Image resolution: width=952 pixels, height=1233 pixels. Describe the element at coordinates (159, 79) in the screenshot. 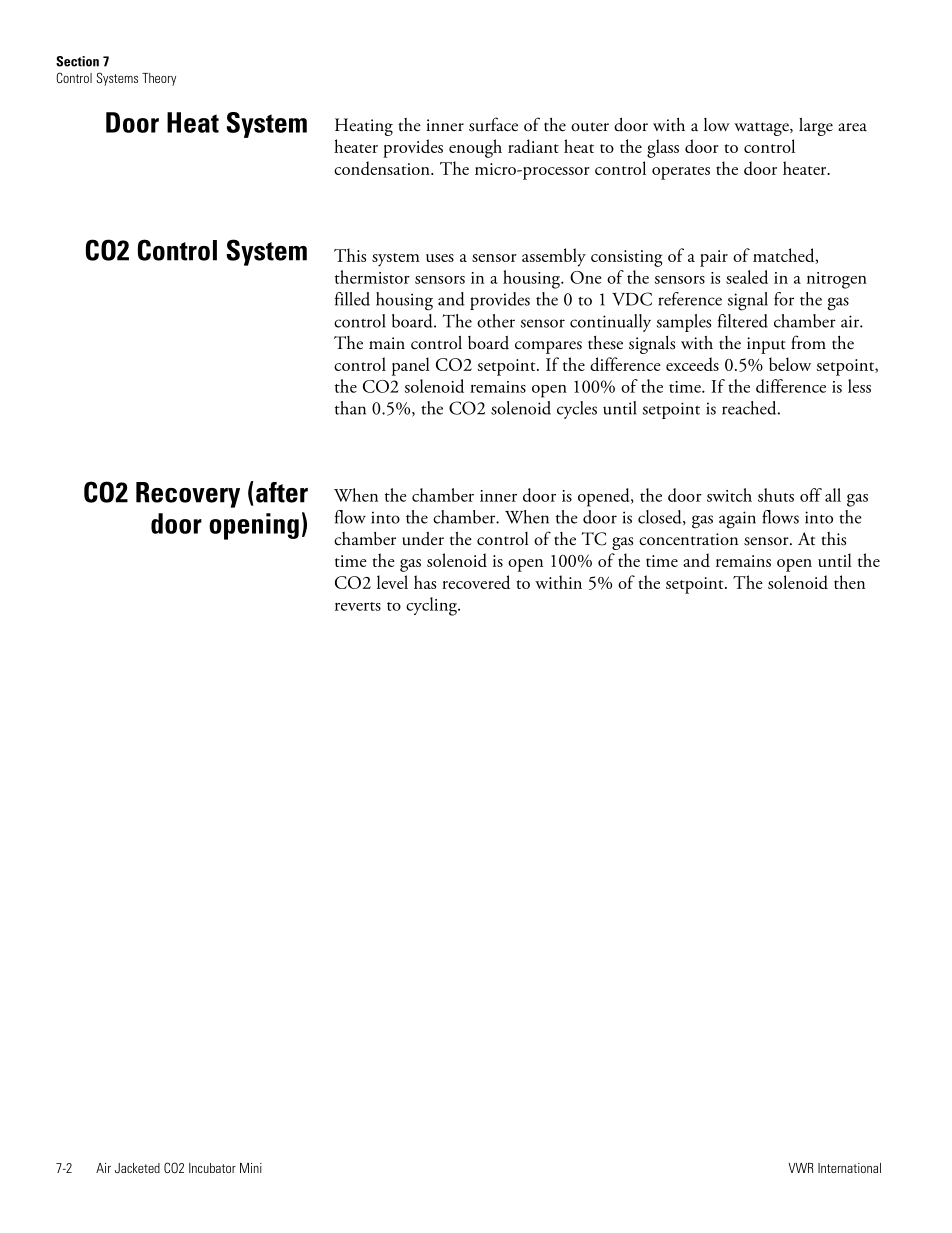

I see `Theory` at that location.
